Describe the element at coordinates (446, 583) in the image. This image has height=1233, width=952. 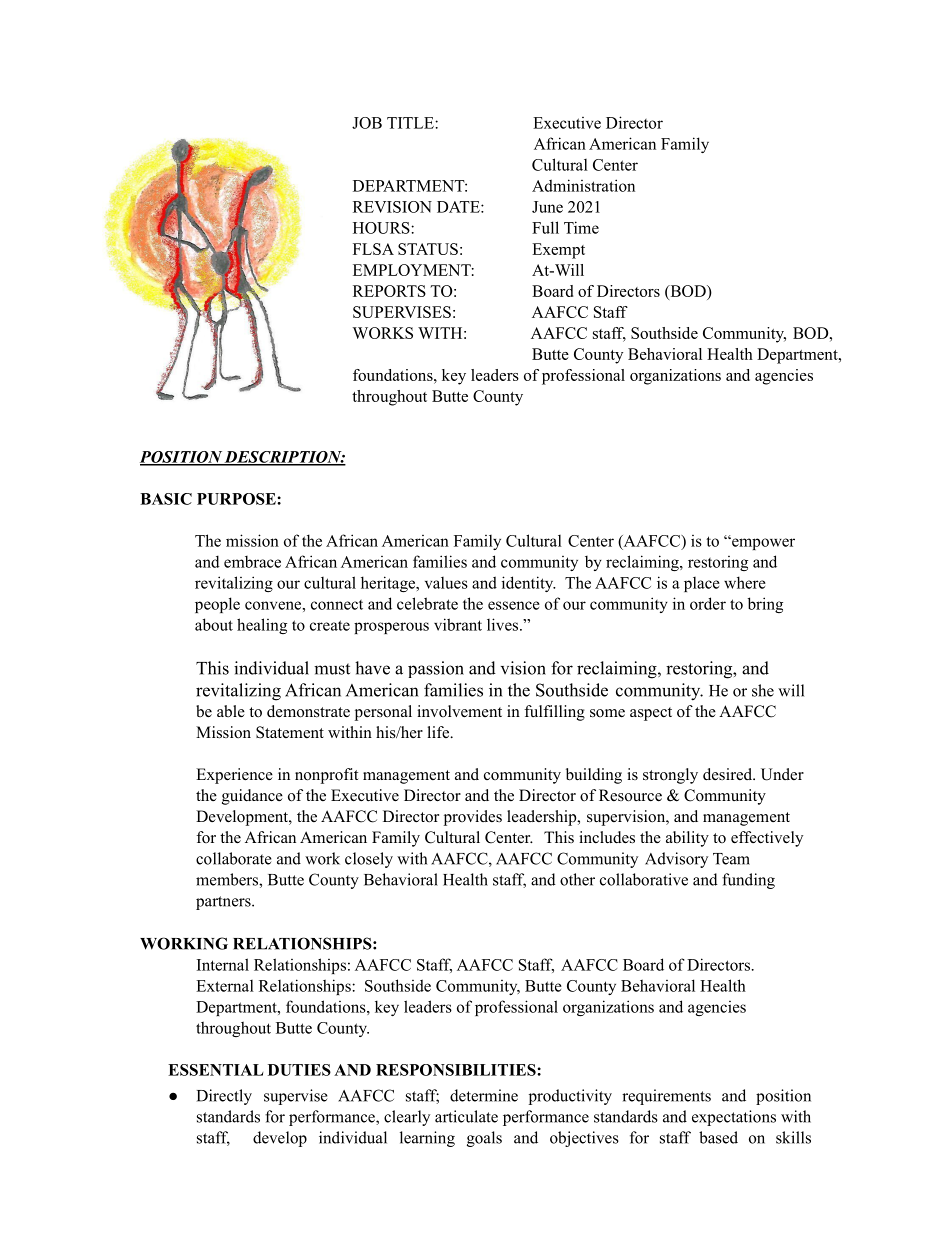
I see `values` at that location.
